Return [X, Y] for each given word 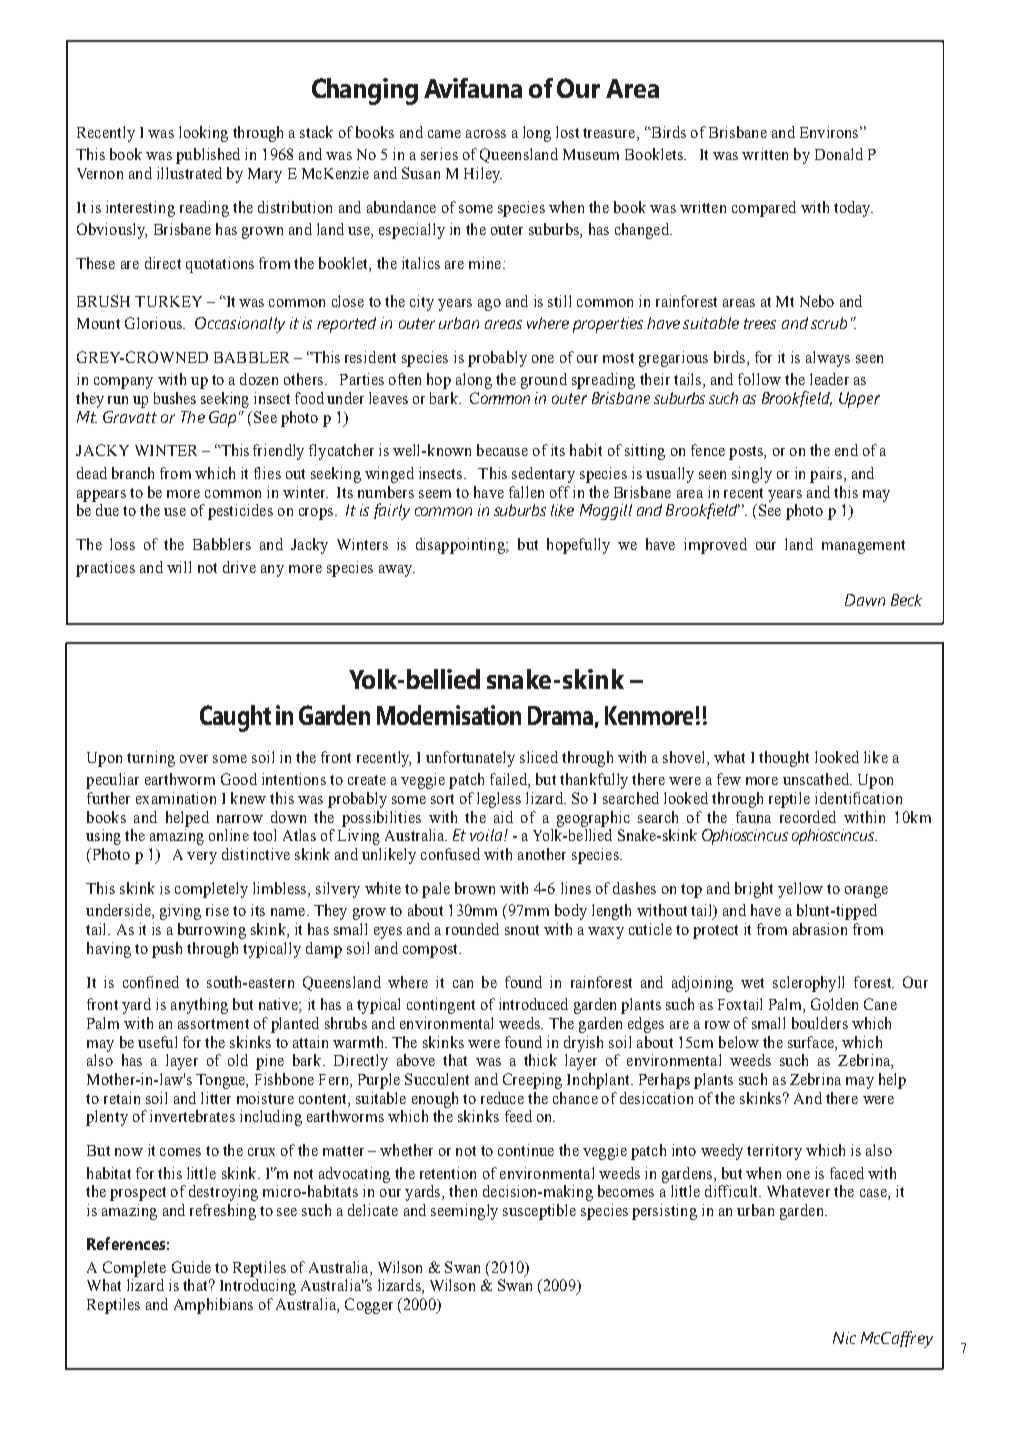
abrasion [820, 929]
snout [522, 930]
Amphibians [213, 1306]
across [486, 134]
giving [180, 912]
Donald [839, 154]
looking [203, 134]
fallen [526, 492]
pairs [827, 475]
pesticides [240, 512]
